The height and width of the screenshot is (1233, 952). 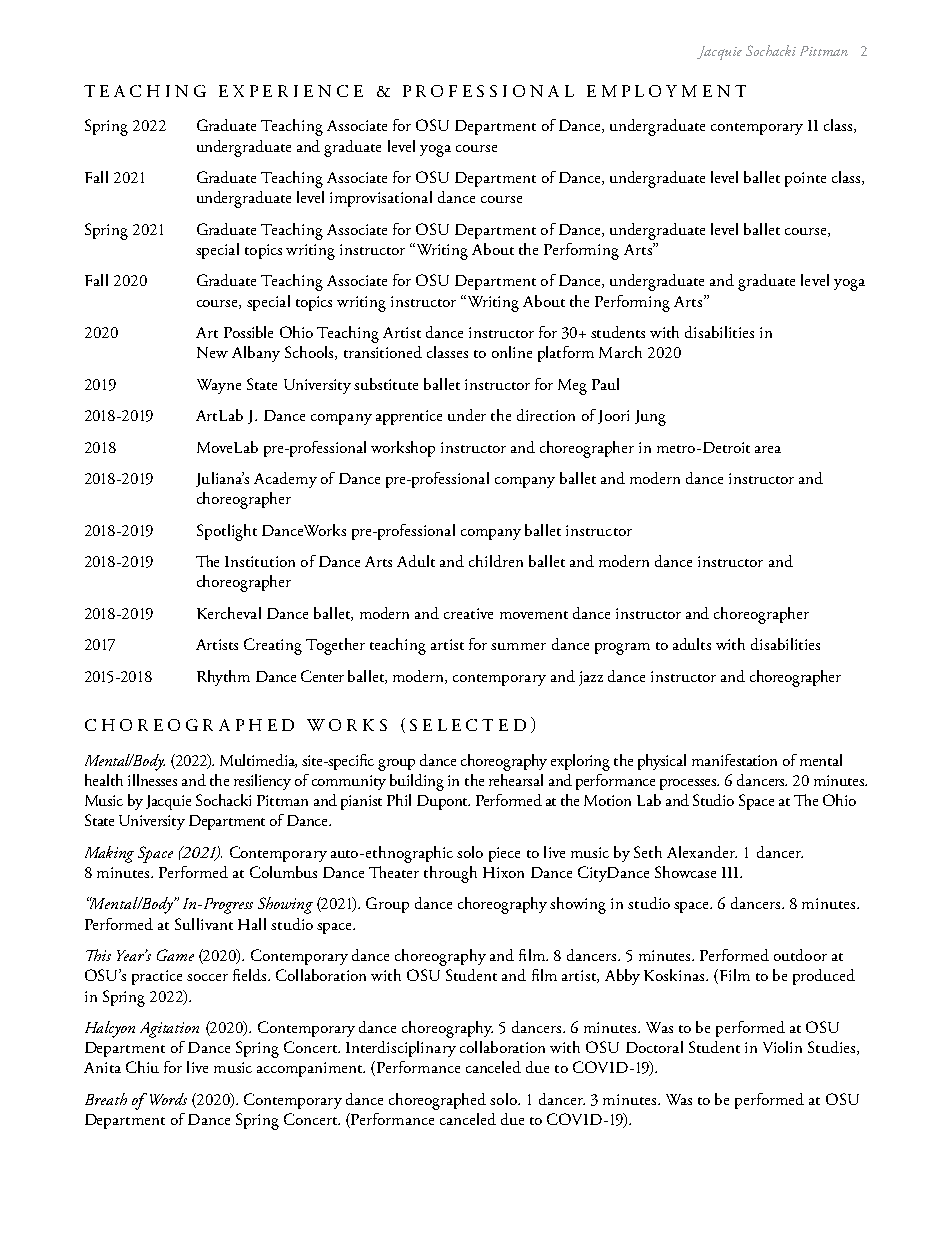 What do you see at coordinates (512, 352) in the screenshot?
I see `online` at bounding box center [512, 352].
